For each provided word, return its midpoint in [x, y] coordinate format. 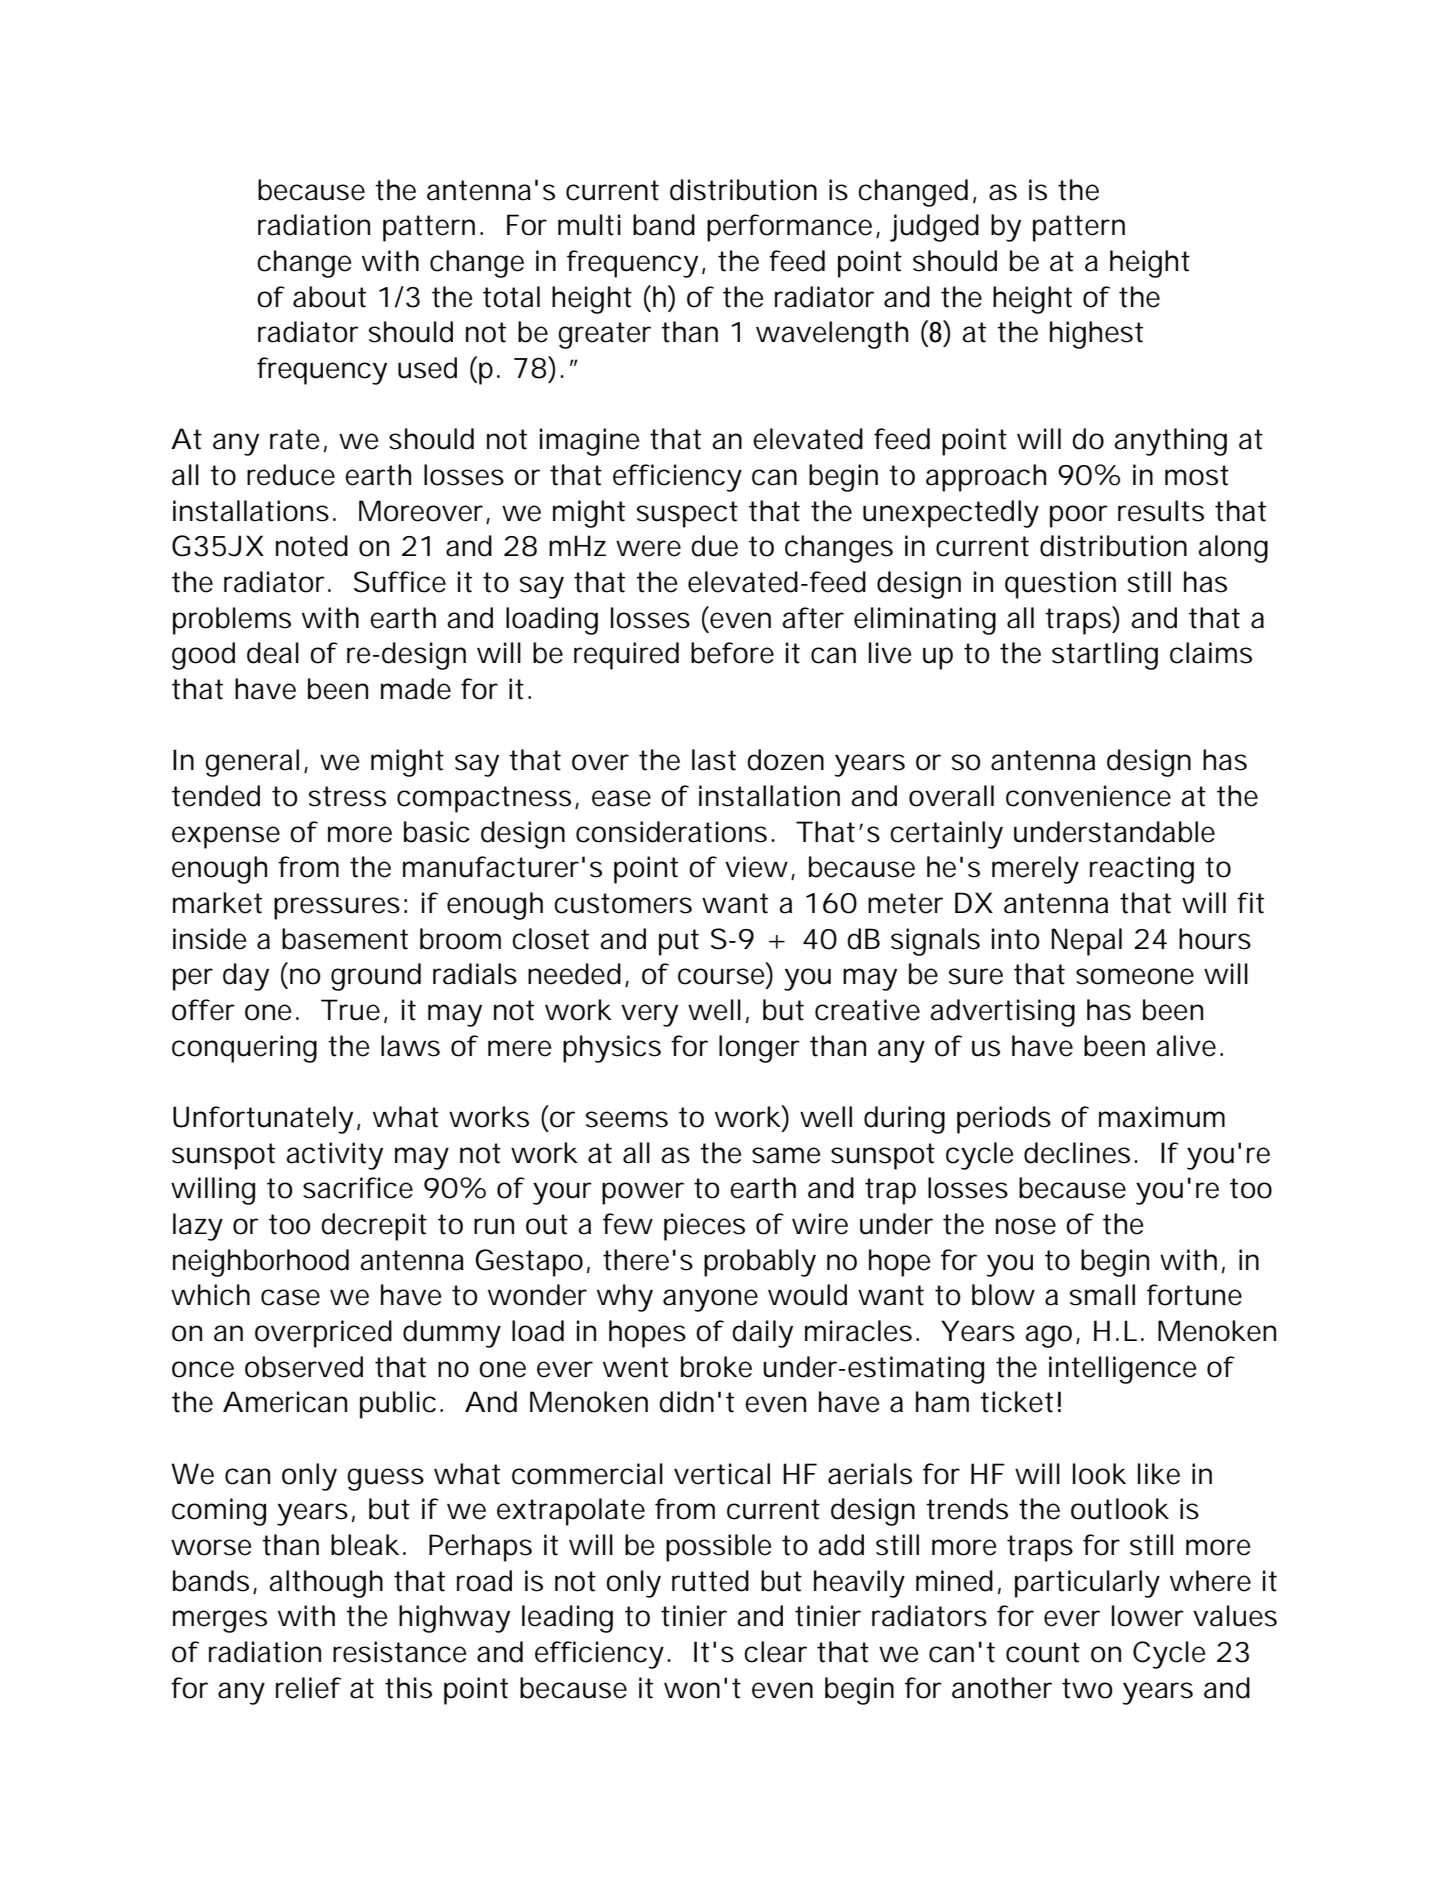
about [329, 297]
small [1102, 1295]
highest [1096, 335]
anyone [710, 1300]
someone [1135, 976]
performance [792, 228]
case [290, 1297]
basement [345, 939]
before [732, 653]
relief [308, 1688]
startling [1105, 656]
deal [273, 653]
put [679, 942]
